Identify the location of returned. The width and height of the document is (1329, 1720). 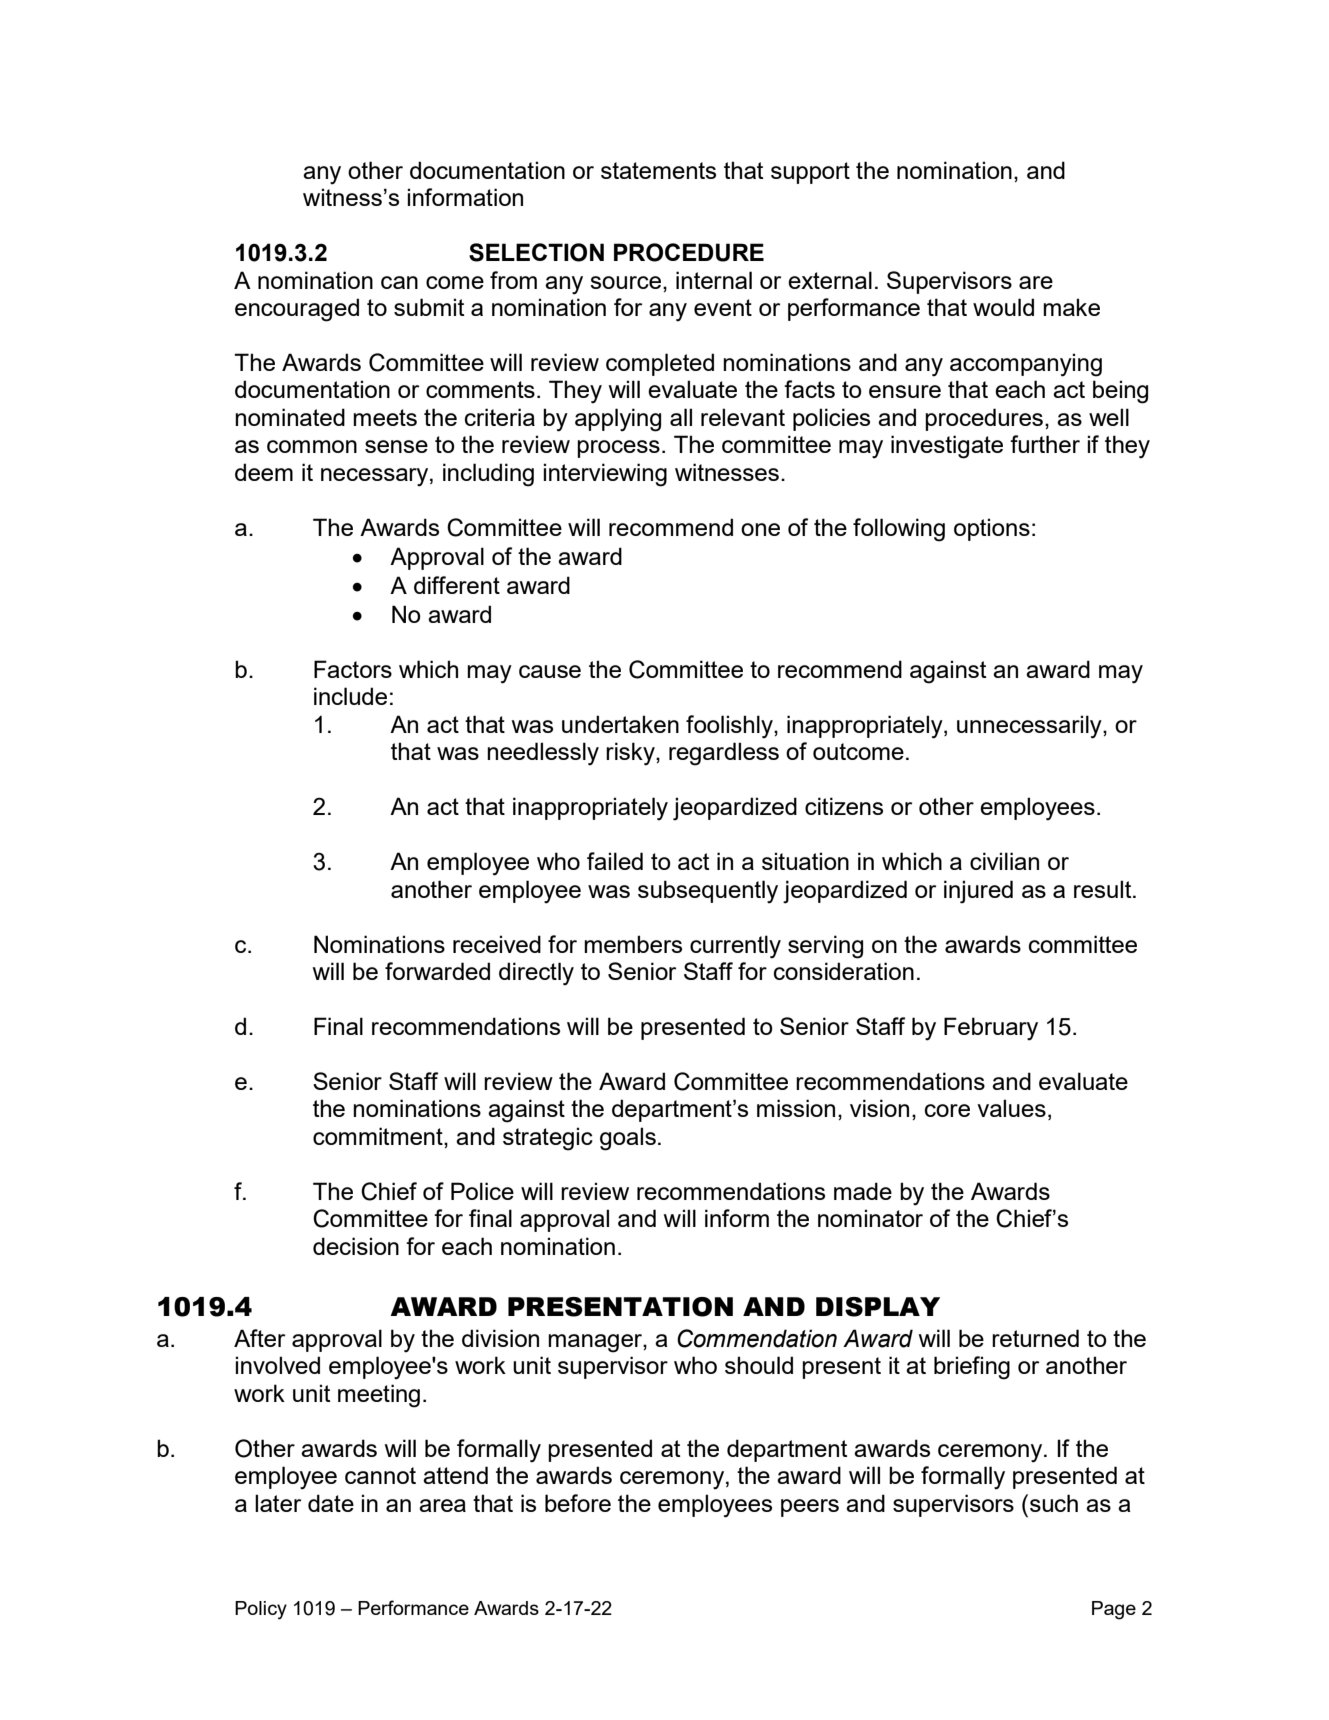
(1035, 1338).
